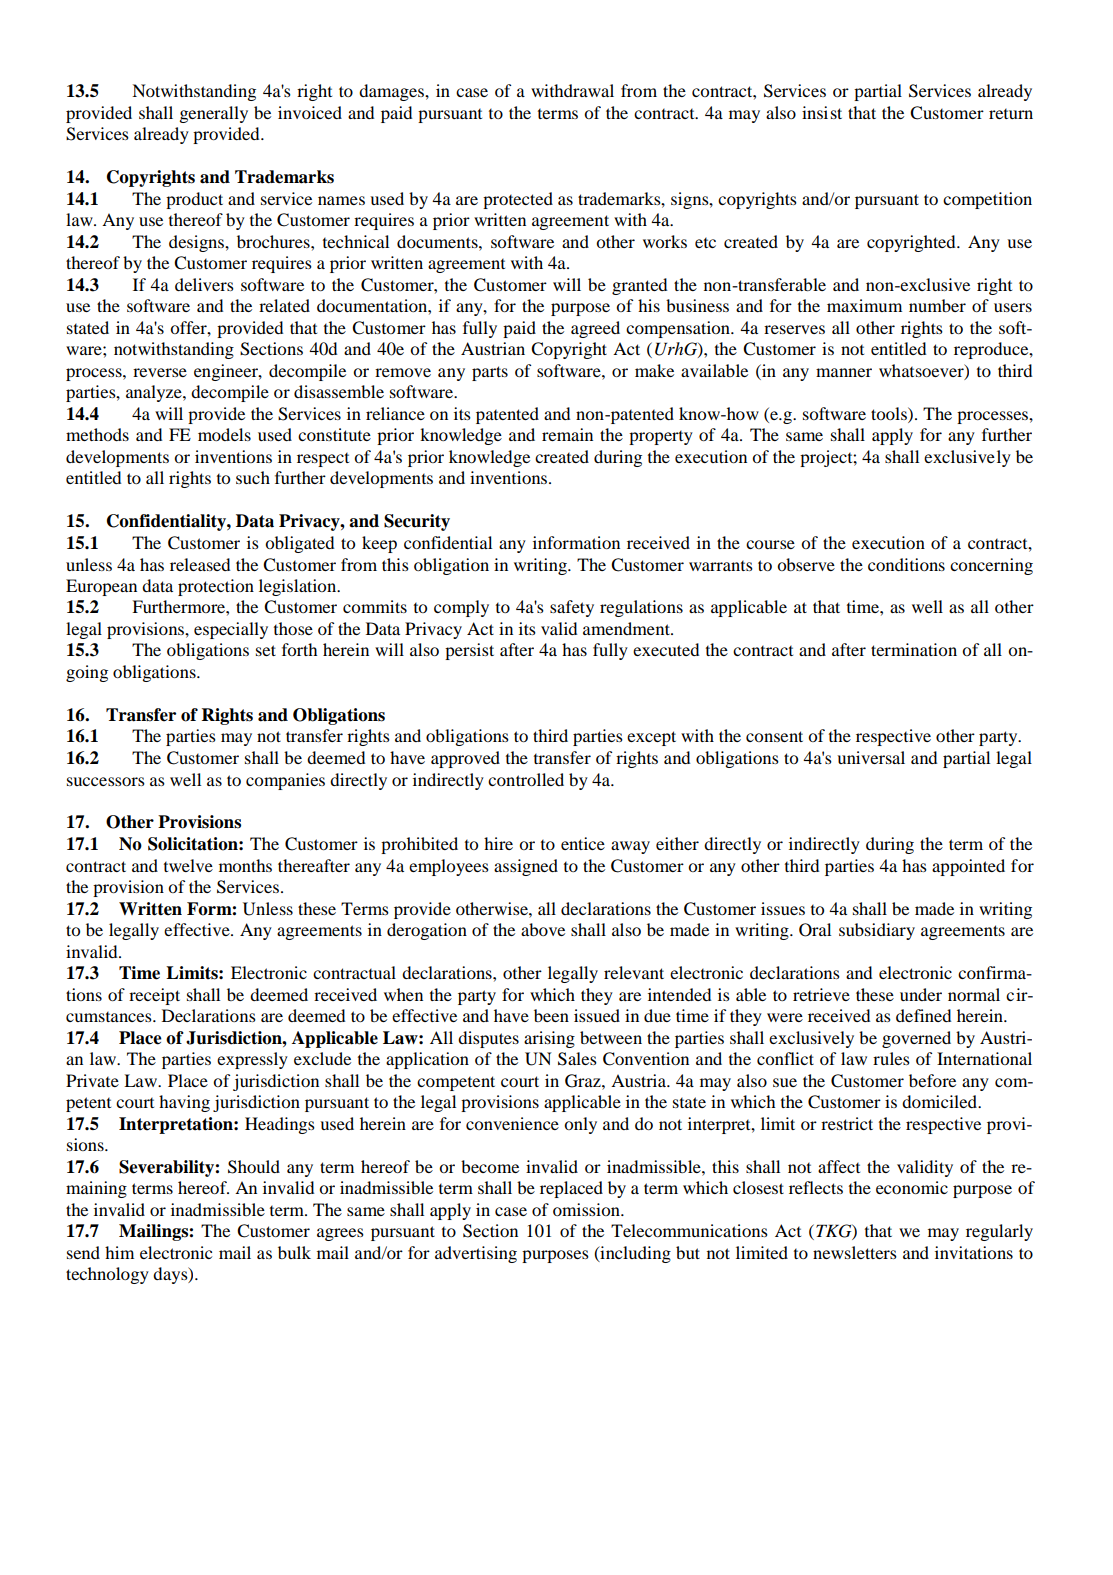  What do you see at coordinates (587, 1209) in the screenshot?
I see `omission` at bounding box center [587, 1209].
